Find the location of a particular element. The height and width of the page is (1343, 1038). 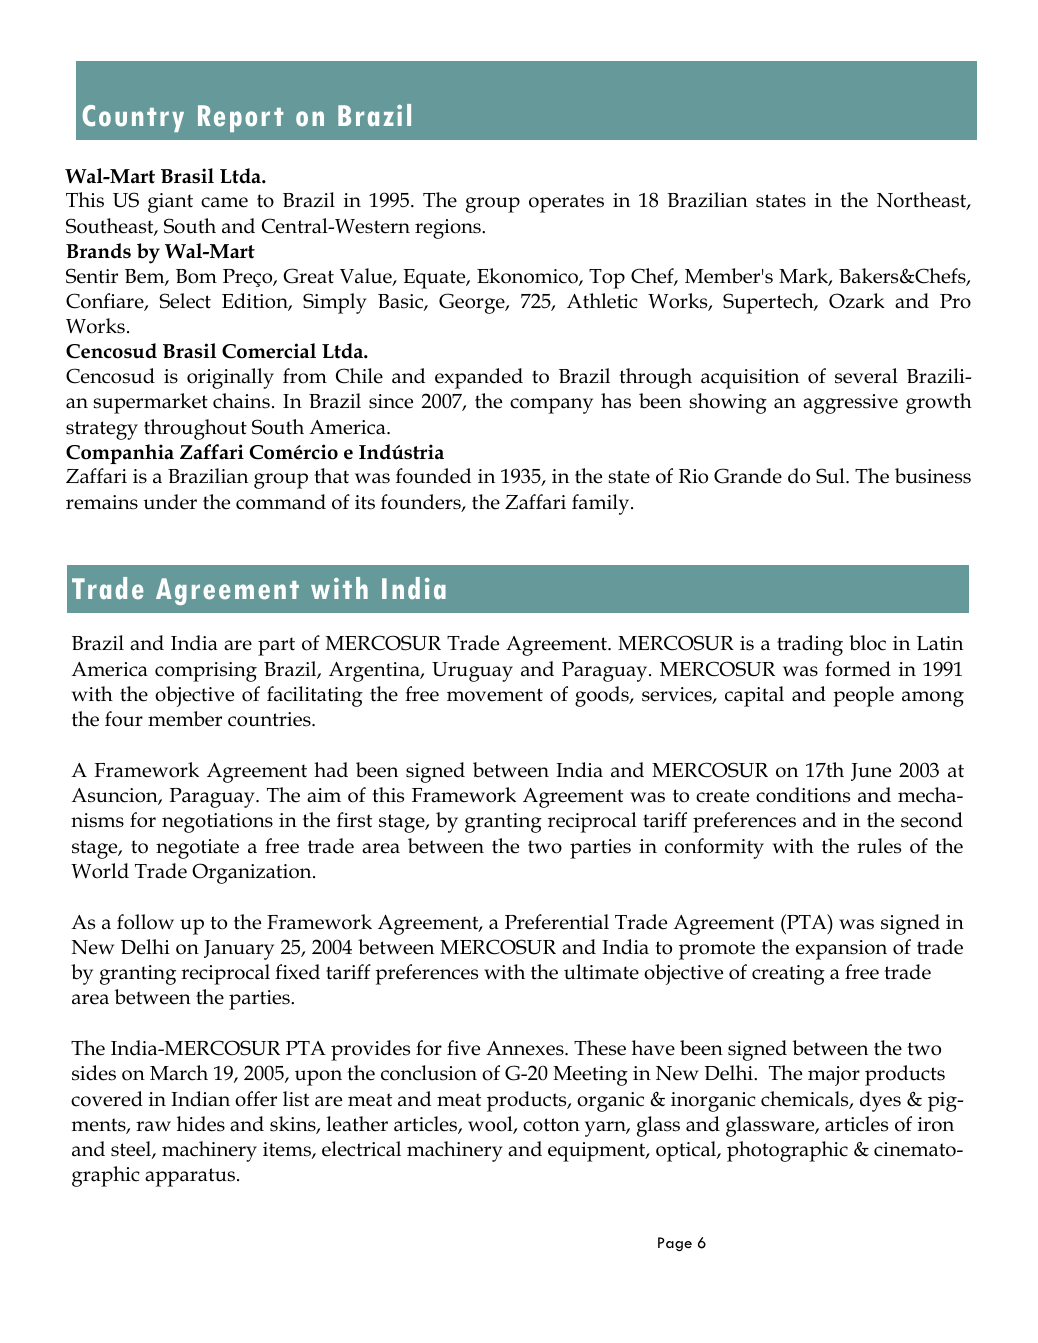

rules is located at coordinates (879, 846).
